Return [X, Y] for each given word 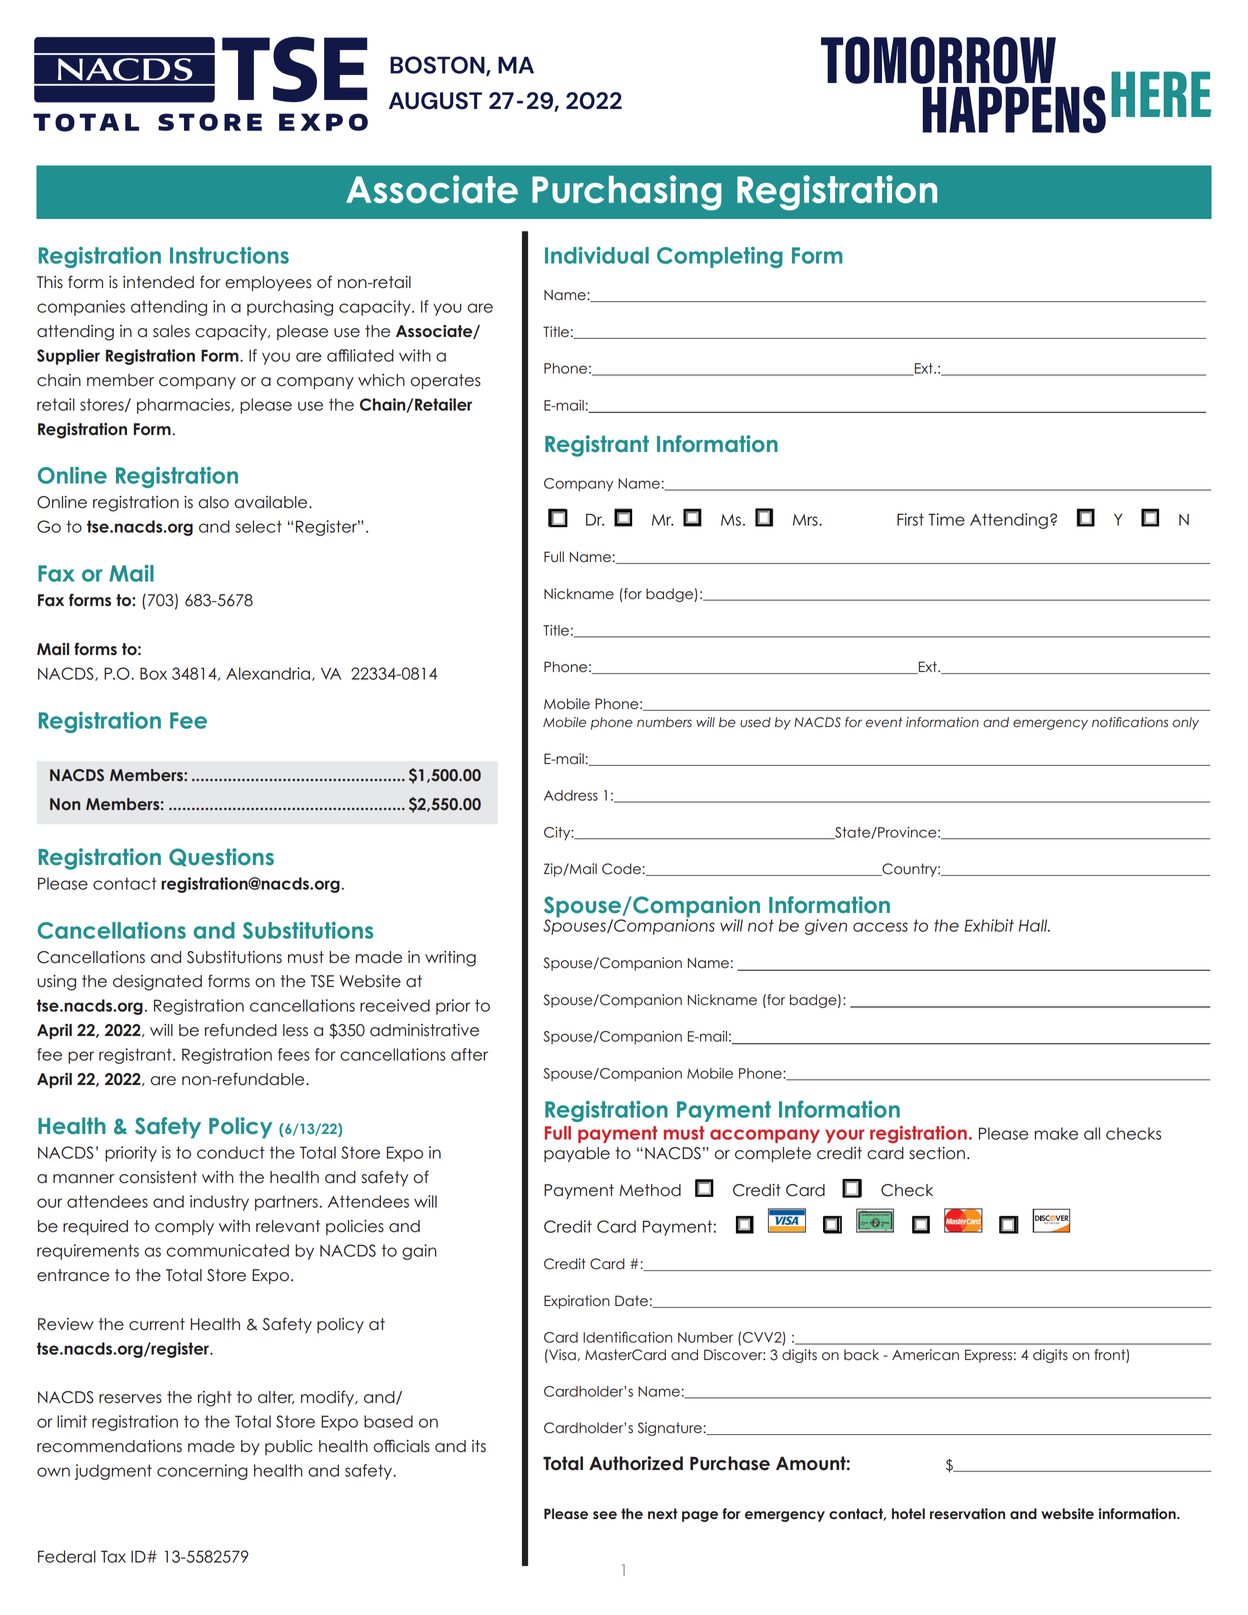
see [605, 1515]
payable [577, 1154]
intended [158, 282]
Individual [597, 255]
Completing [720, 257]
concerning [202, 1472]
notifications [1130, 722]
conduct [231, 1152]
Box [153, 673]
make [1056, 1133]
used [755, 722]
